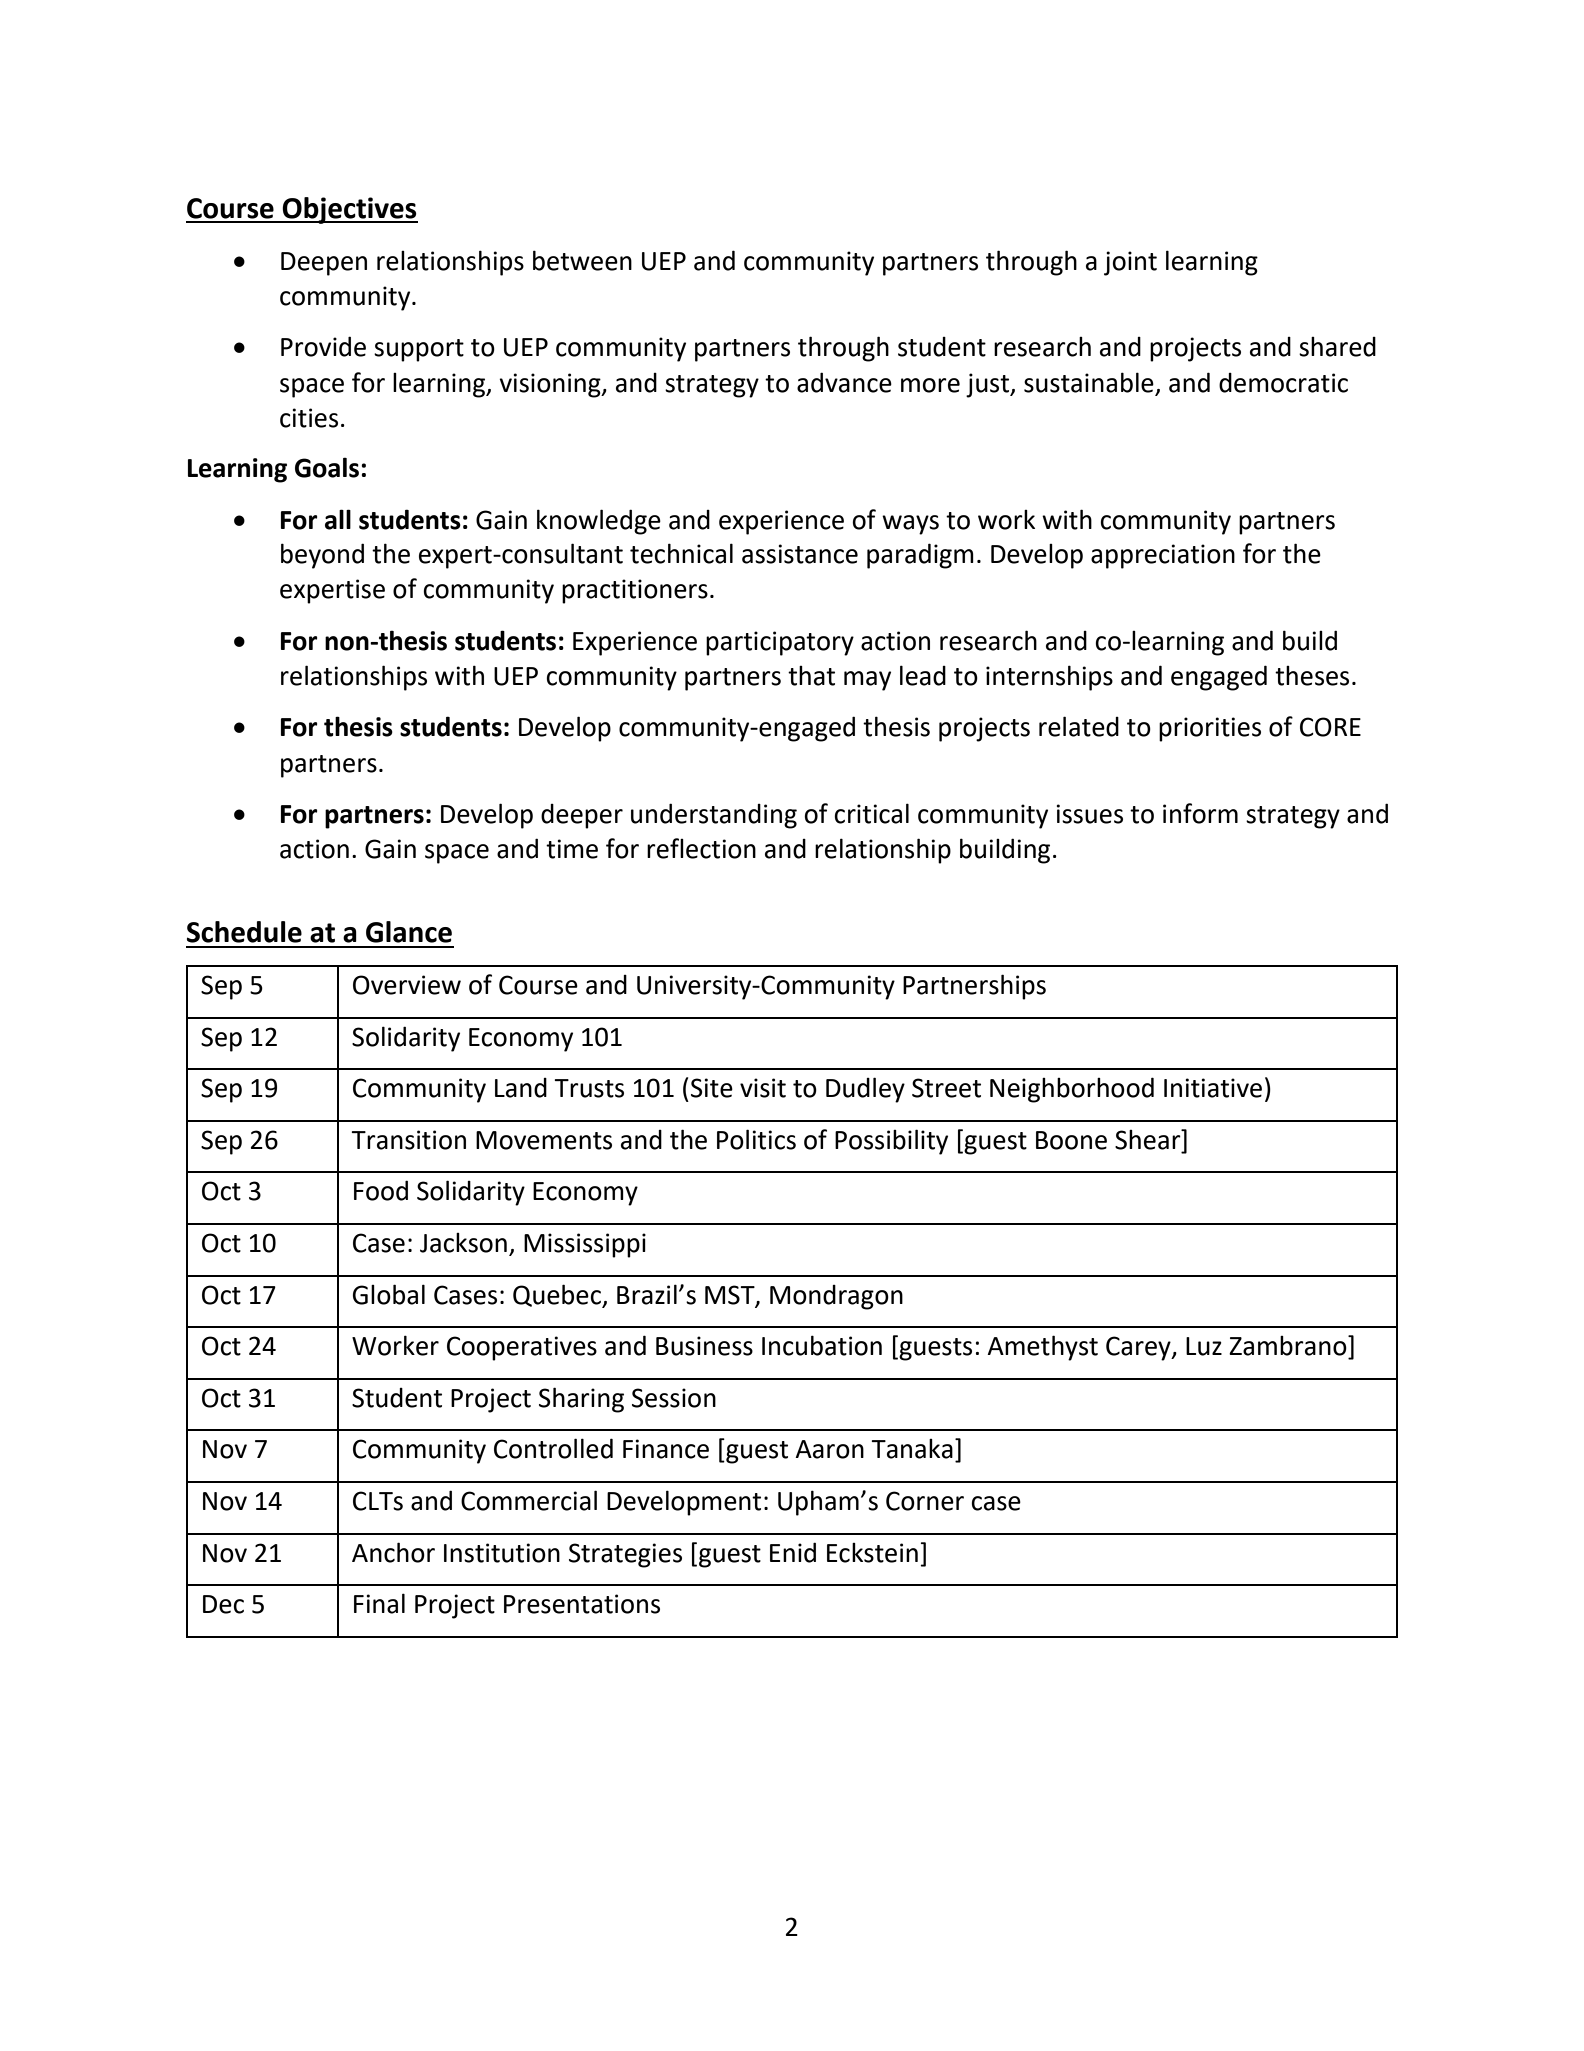  I want to click on Final, so click(379, 1603).
